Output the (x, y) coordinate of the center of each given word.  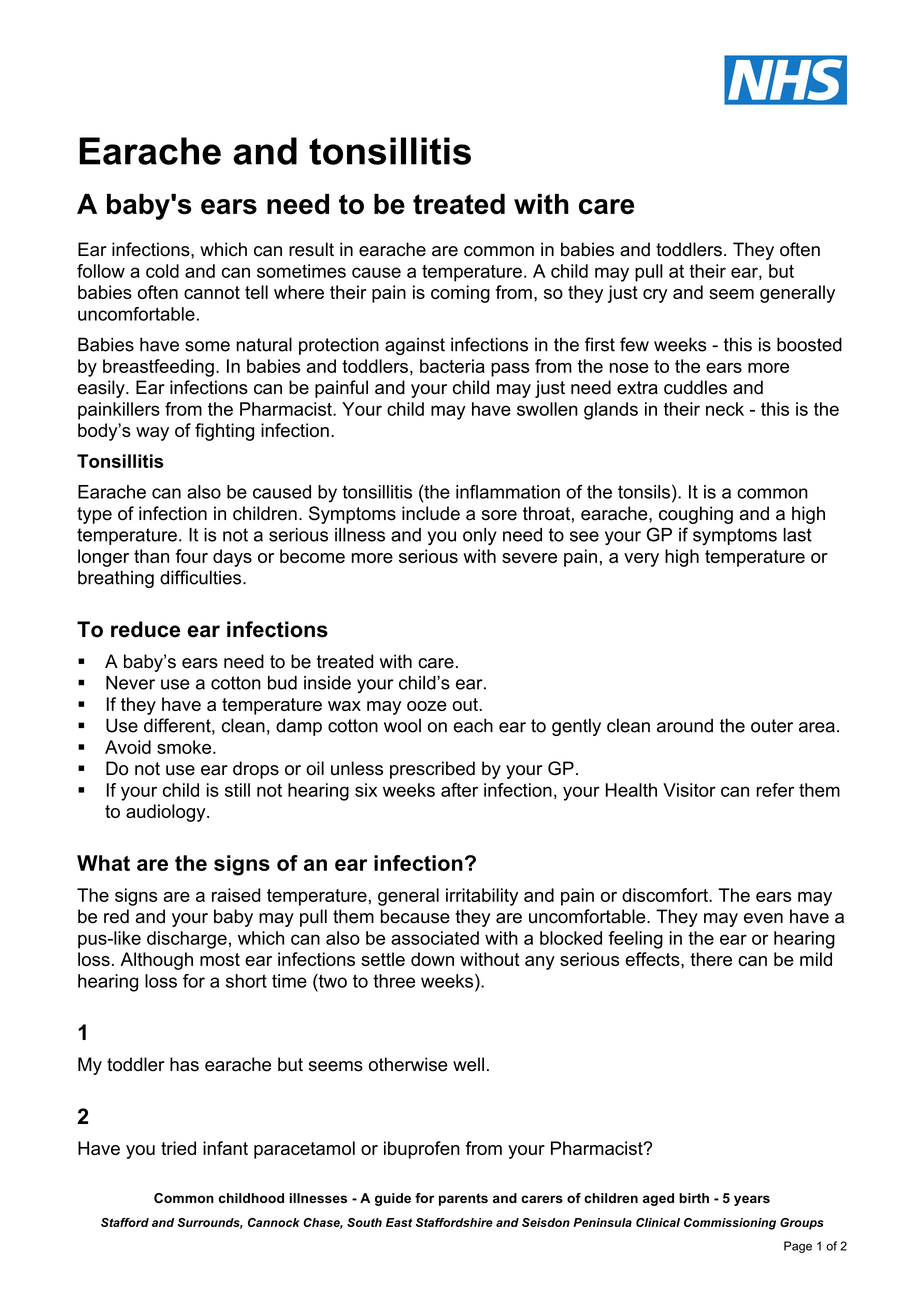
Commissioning (730, 1224)
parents (463, 1199)
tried (178, 1148)
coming (460, 294)
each (473, 725)
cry (655, 296)
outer (772, 726)
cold (162, 271)
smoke (185, 747)
